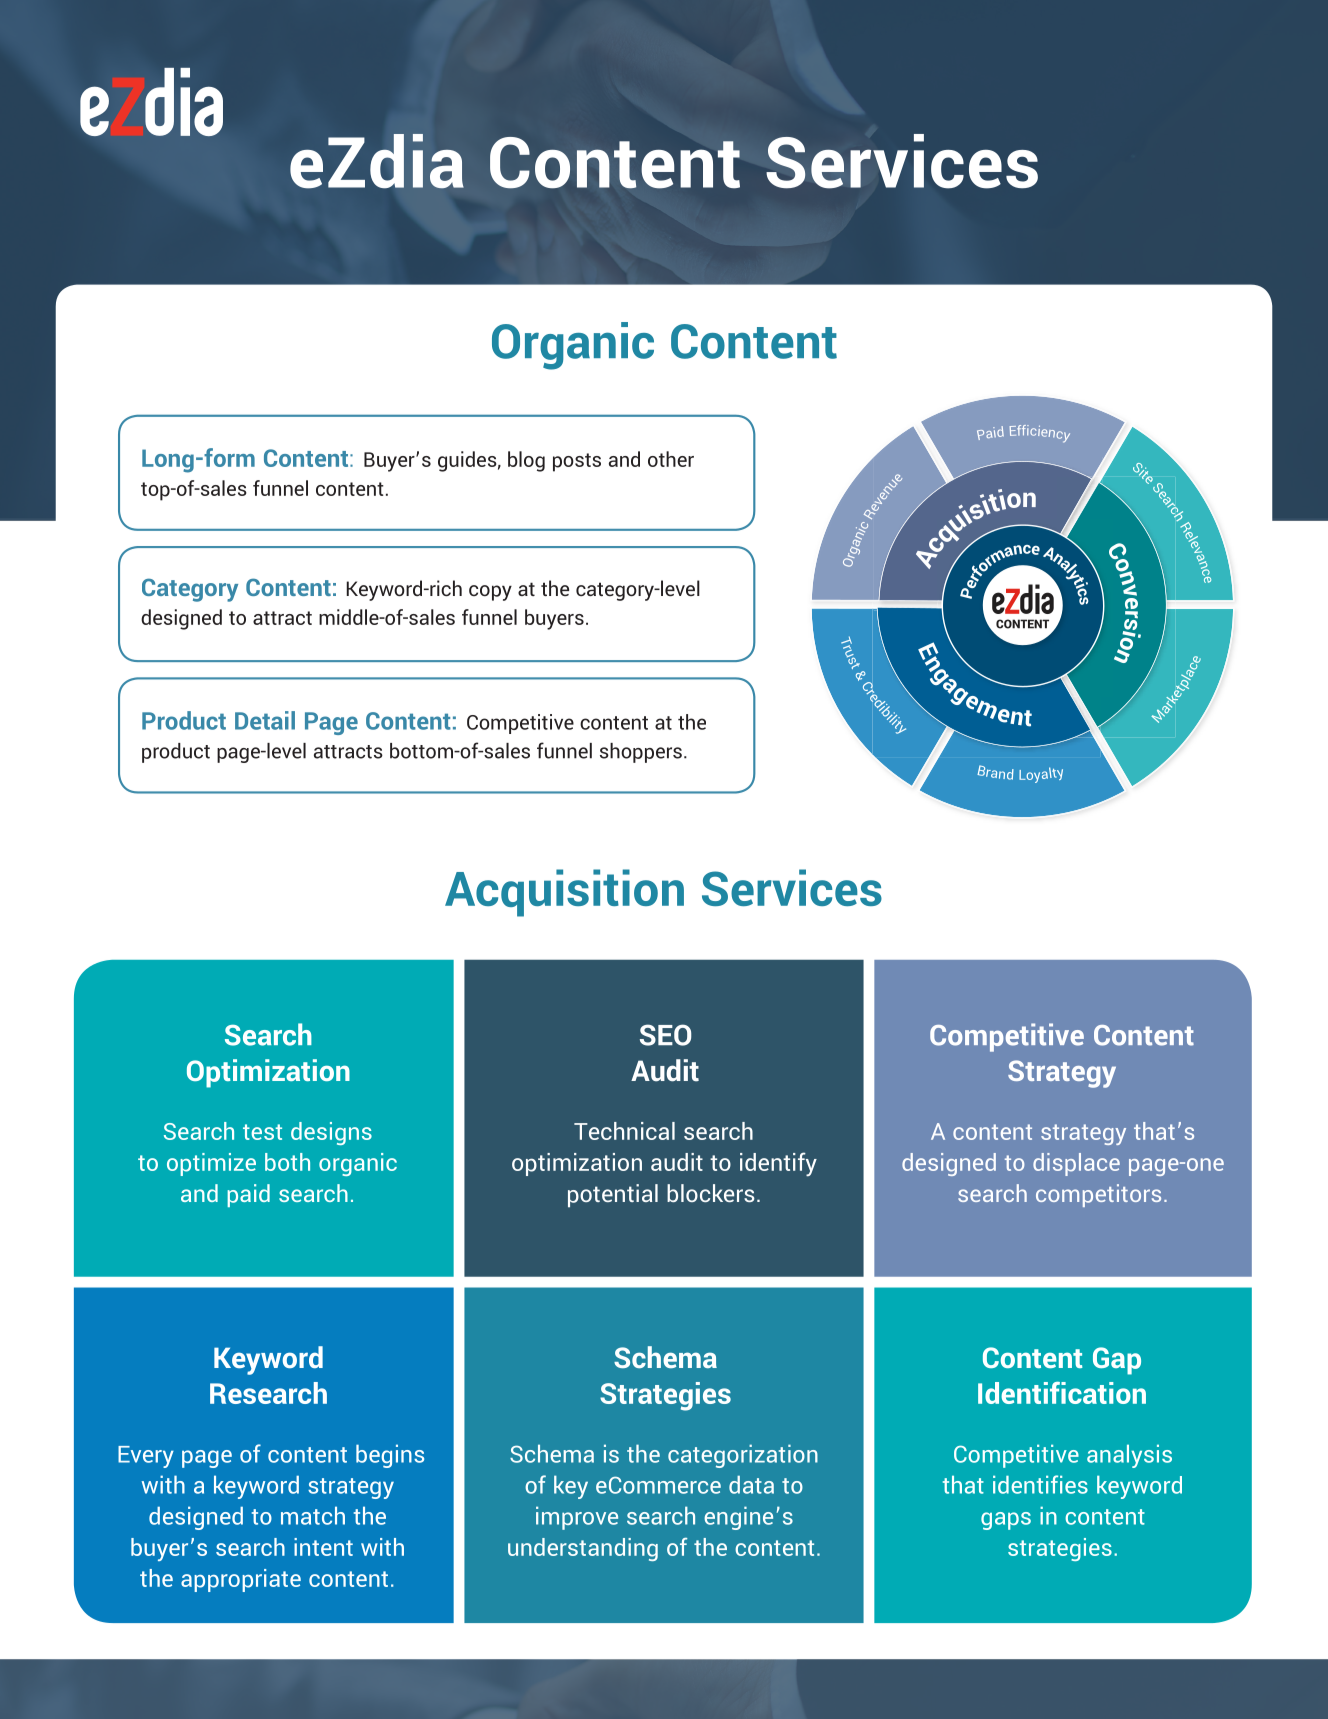 Image resolution: width=1328 pixels, height=1719 pixels. Describe the element at coordinates (323, 1547) in the screenshot. I see `intent` at that location.
